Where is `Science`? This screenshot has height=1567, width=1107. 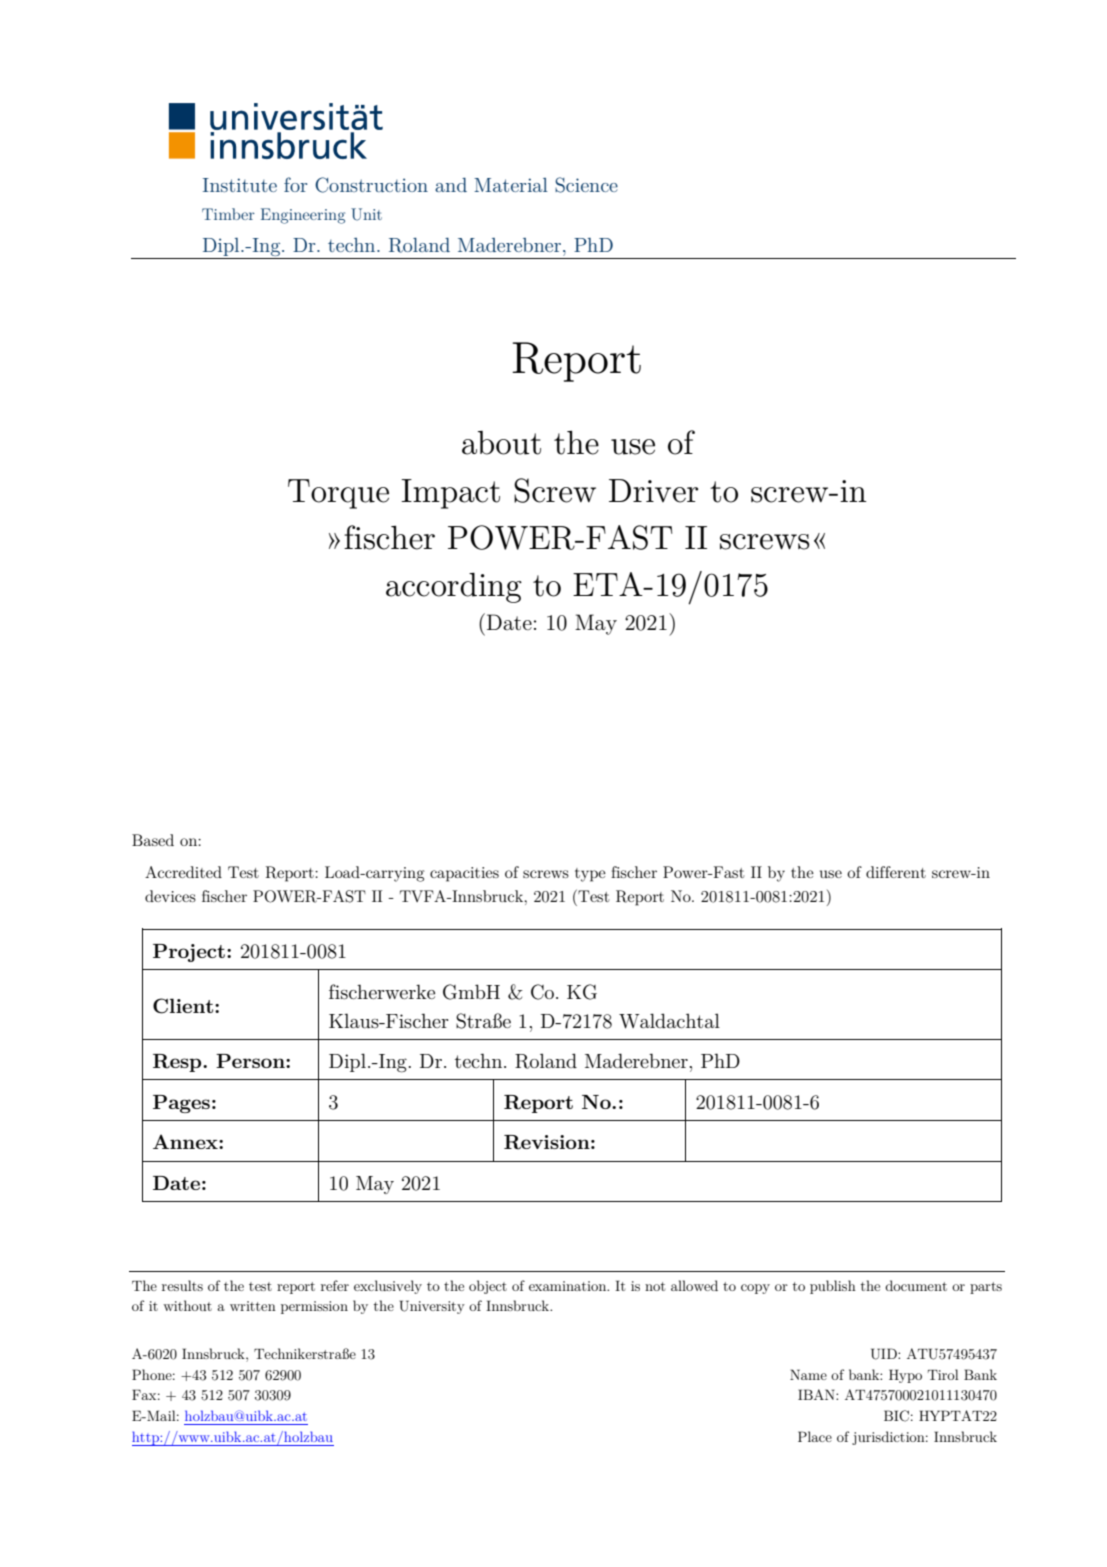
Science is located at coordinates (586, 185).
